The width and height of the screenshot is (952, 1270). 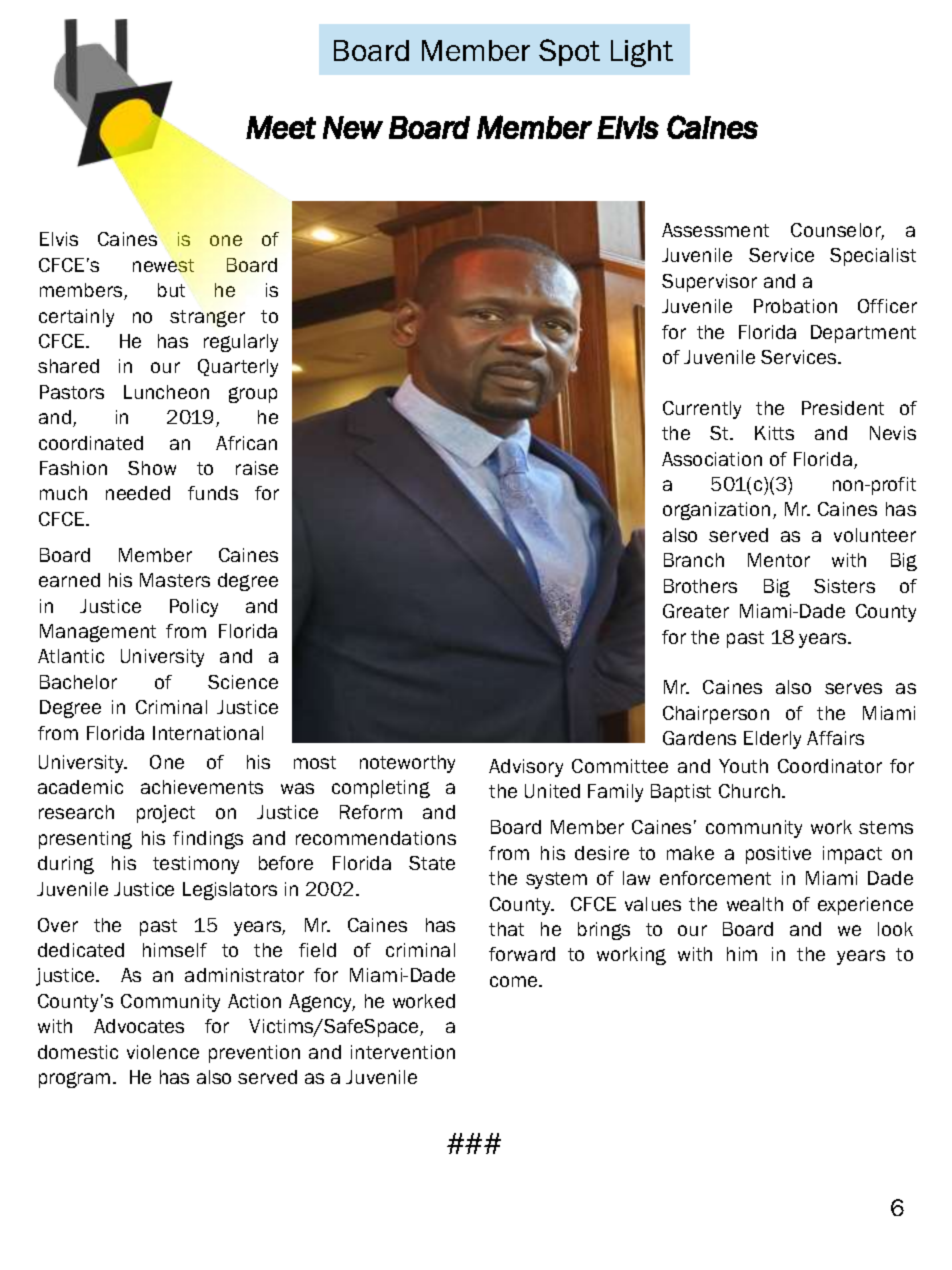 What do you see at coordinates (569, 52) in the screenshot?
I see `Spot` at bounding box center [569, 52].
